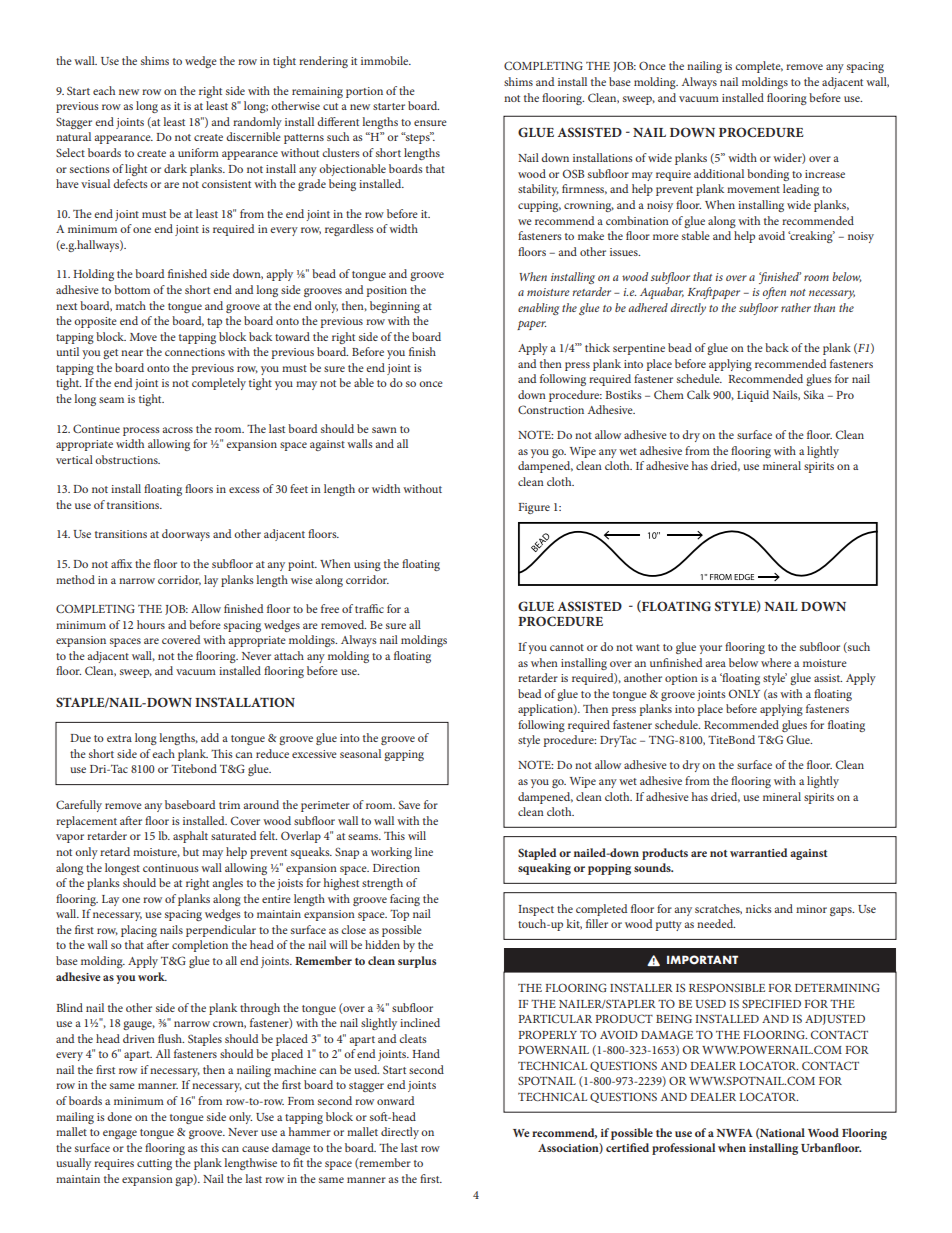 The height and width of the page is (1233, 952). What do you see at coordinates (710, 649) in the page?
I see `your` at bounding box center [710, 649].
